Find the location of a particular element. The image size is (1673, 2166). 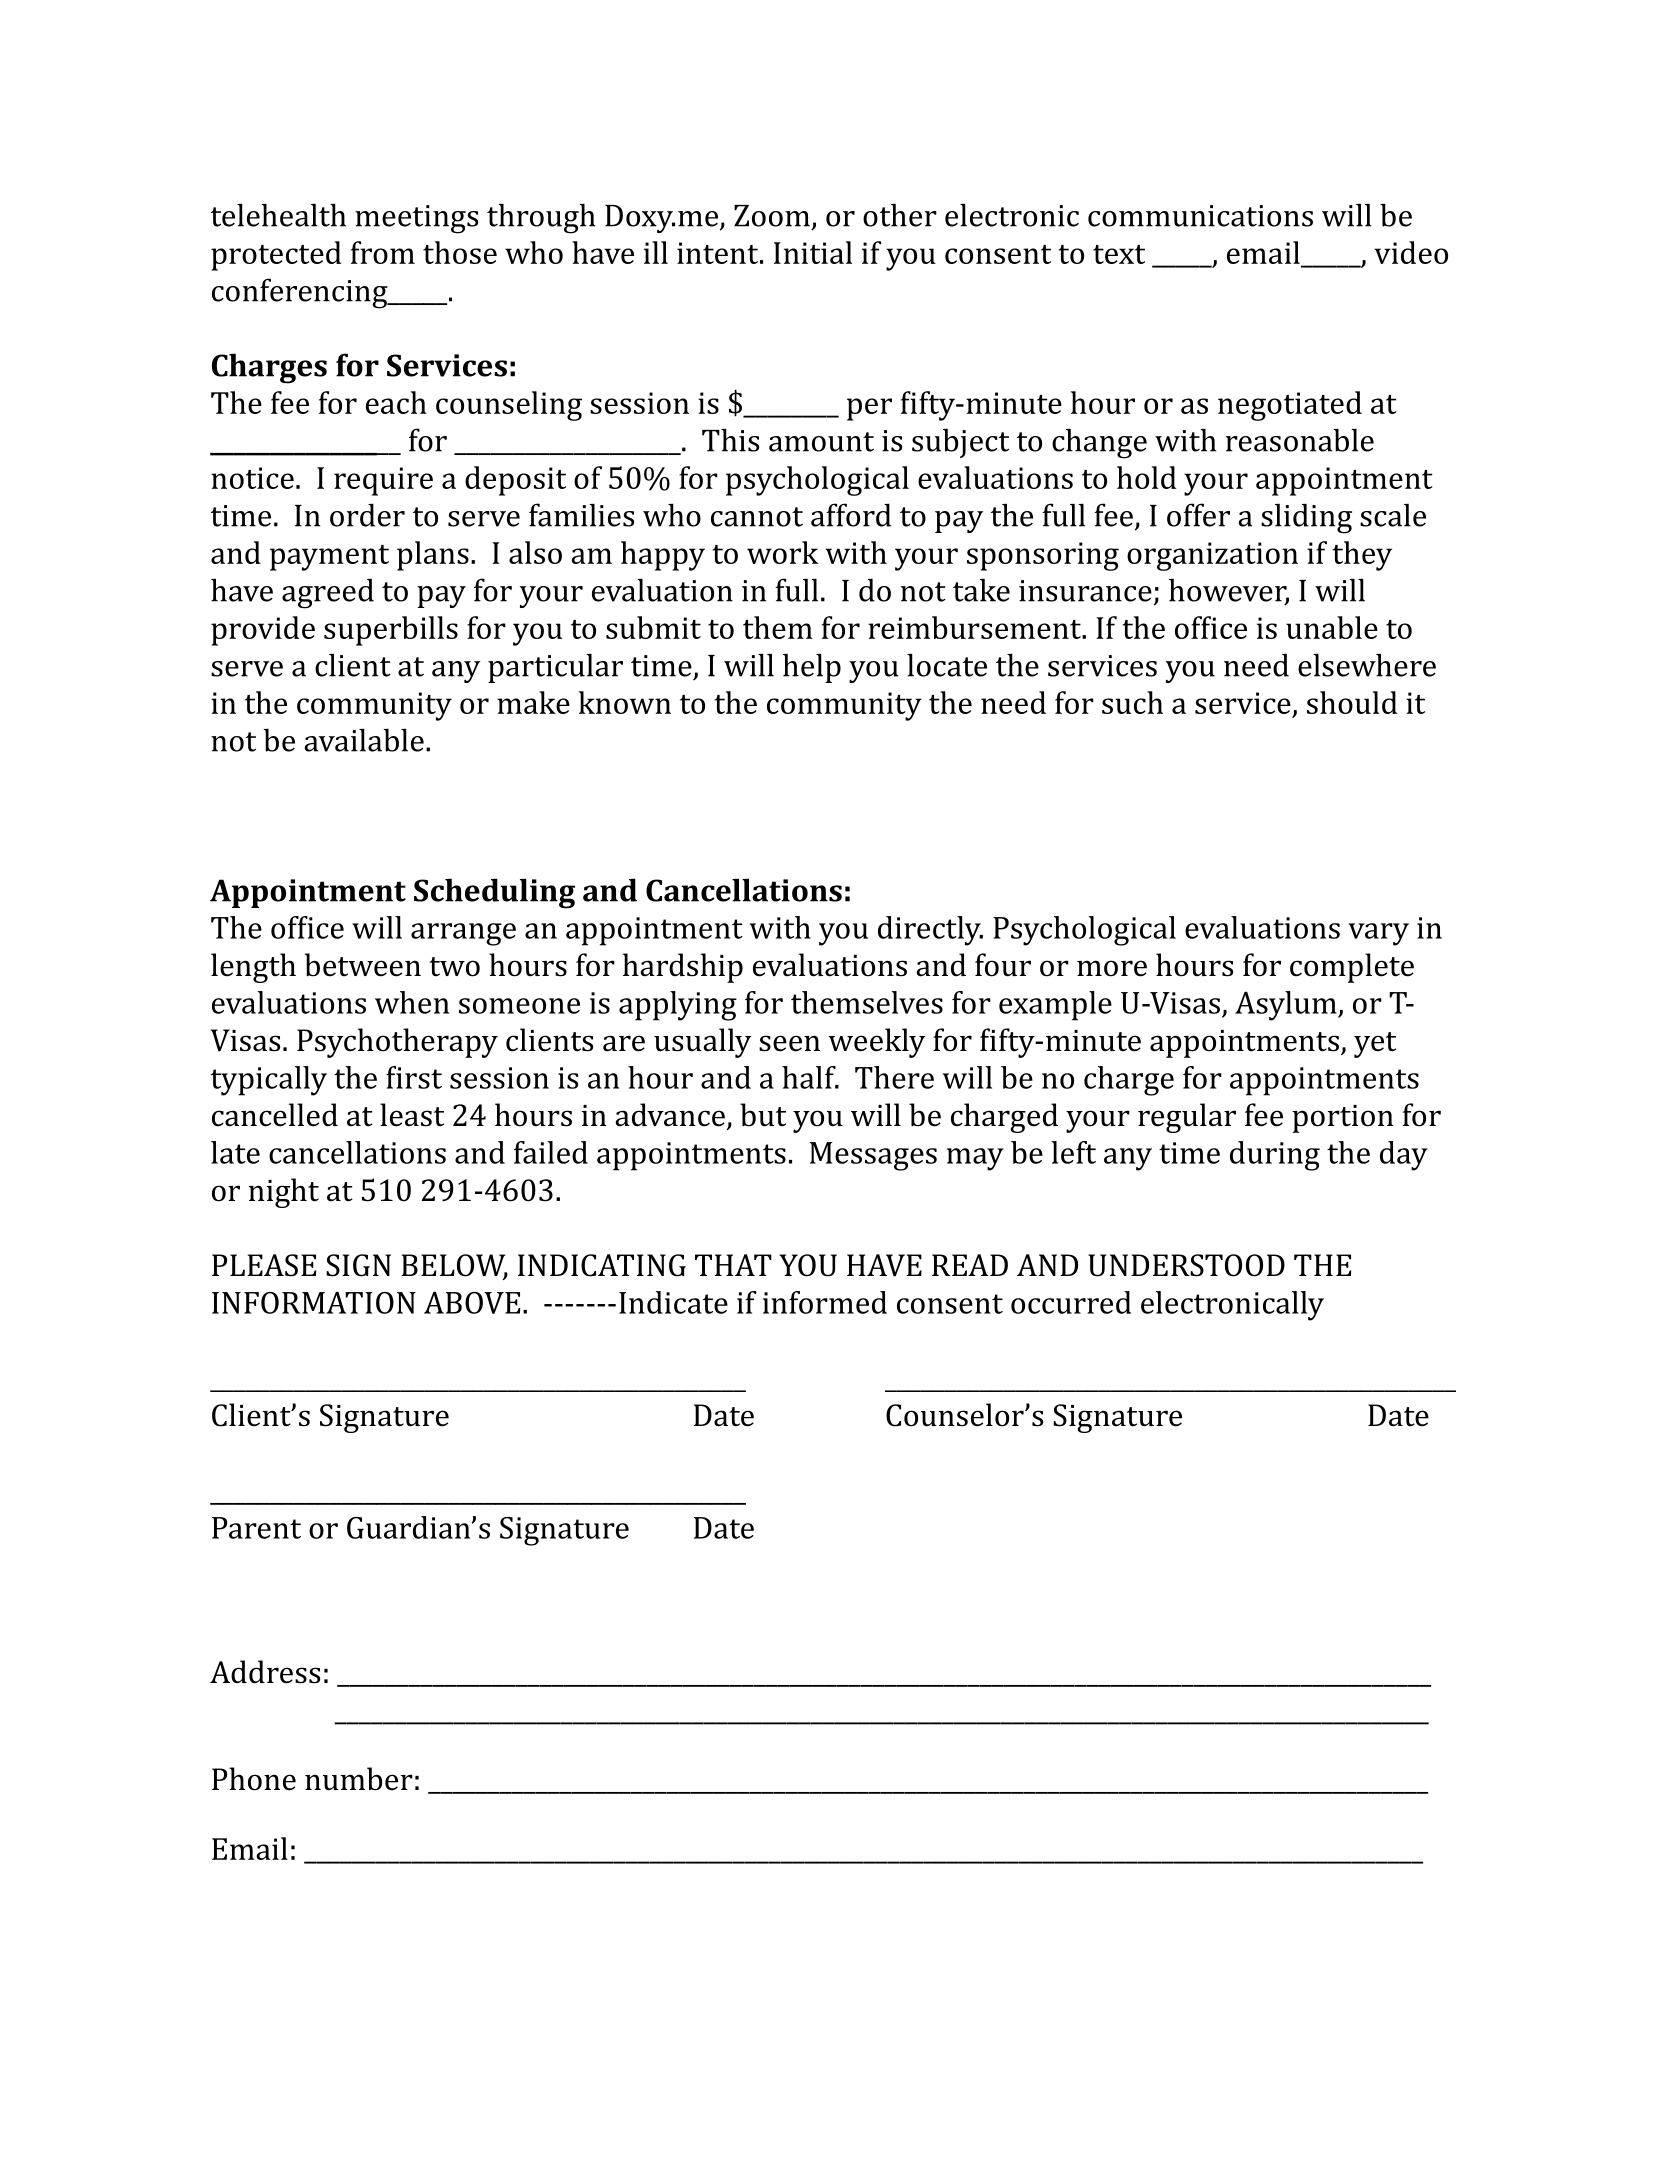

Initial is located at coordinates (813, 252).
